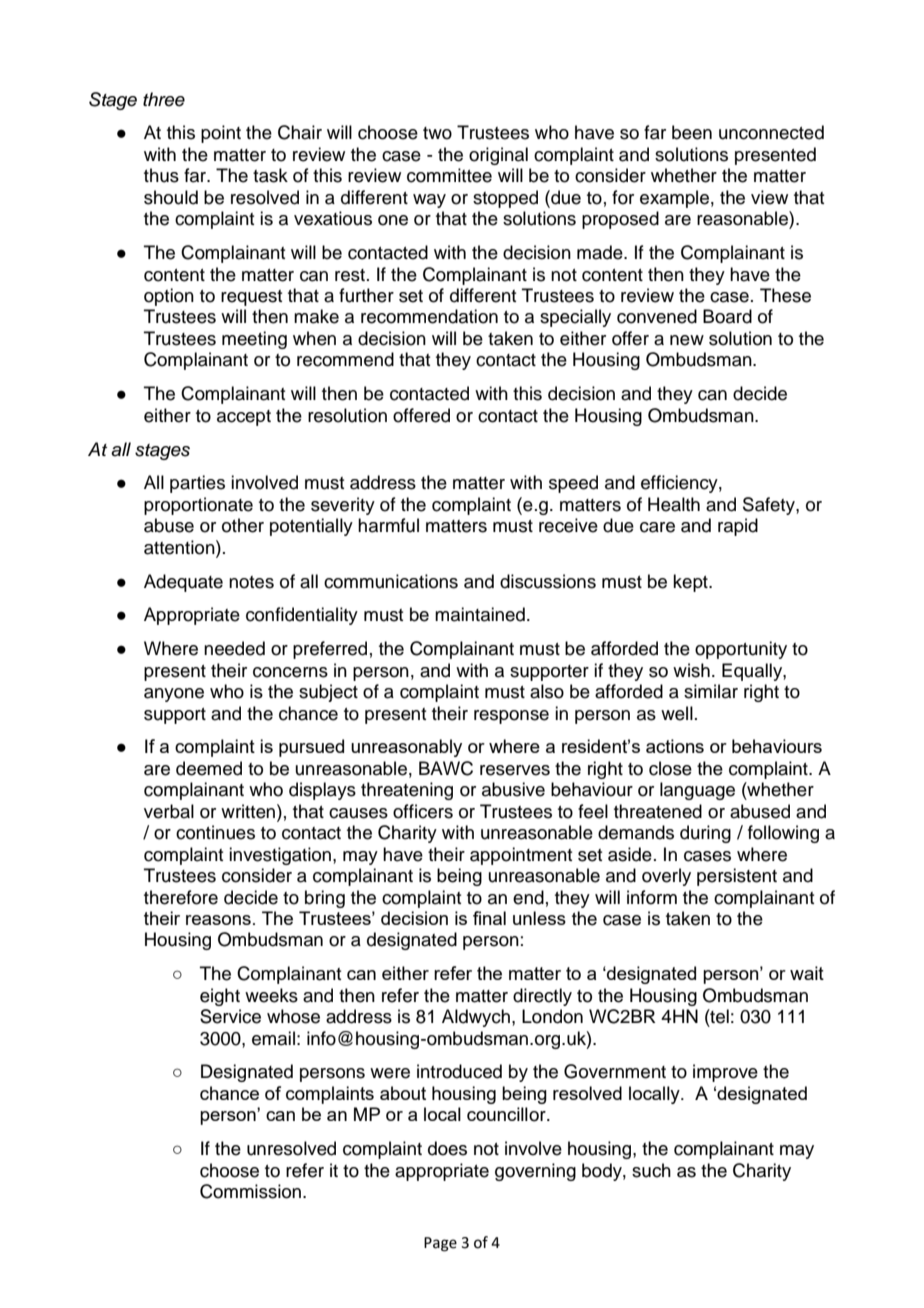  What do you see at coordinates (270, 175) in the screenshot?
I see `task` at bounding box center [270, 175].
